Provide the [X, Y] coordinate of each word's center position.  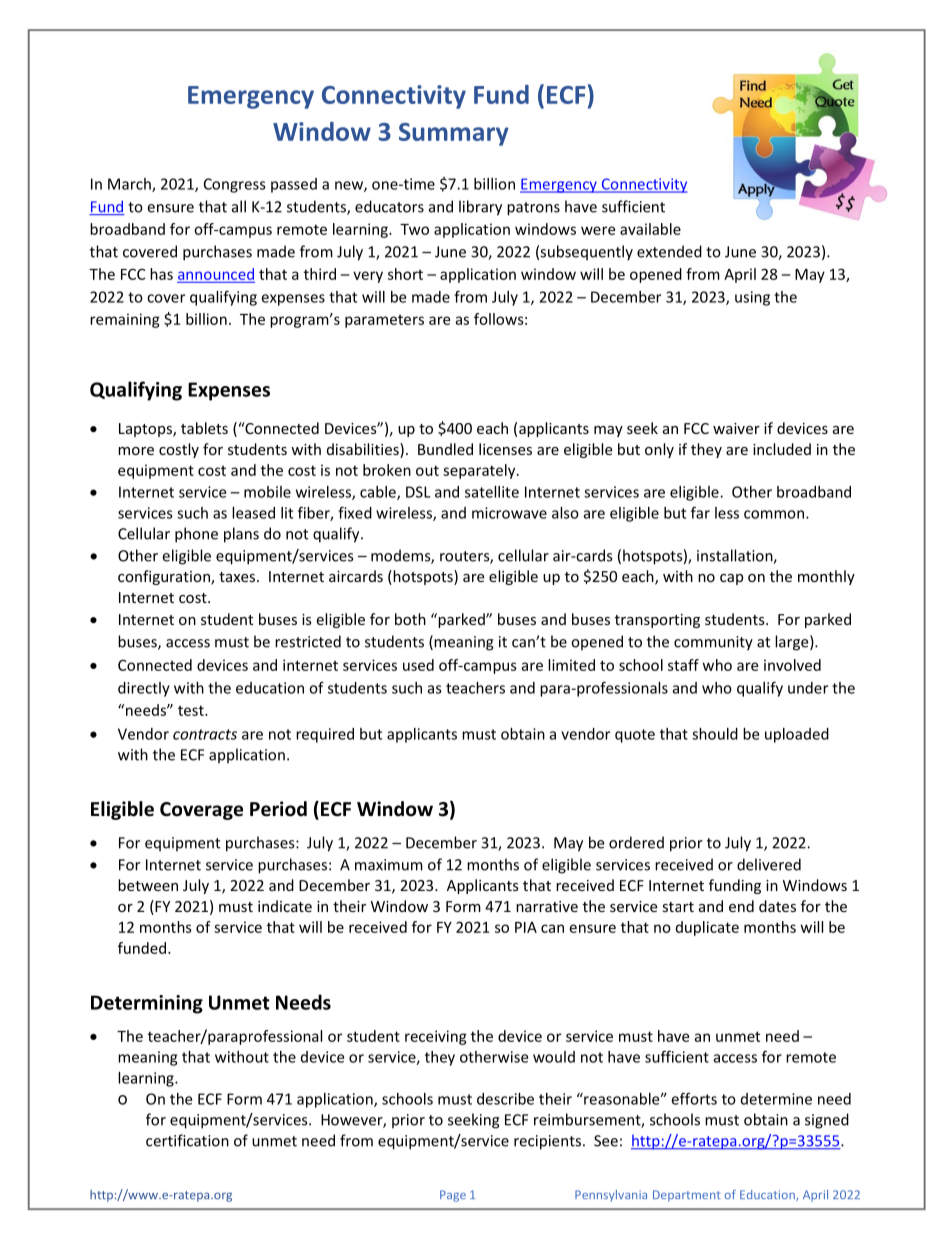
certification [187, 1140]
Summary [454, 134]
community [713, 643]
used [418, 665]
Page [453, 1196]
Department [686, 1196]
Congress [235, 185]
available [650, 229]
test [192, 710]
